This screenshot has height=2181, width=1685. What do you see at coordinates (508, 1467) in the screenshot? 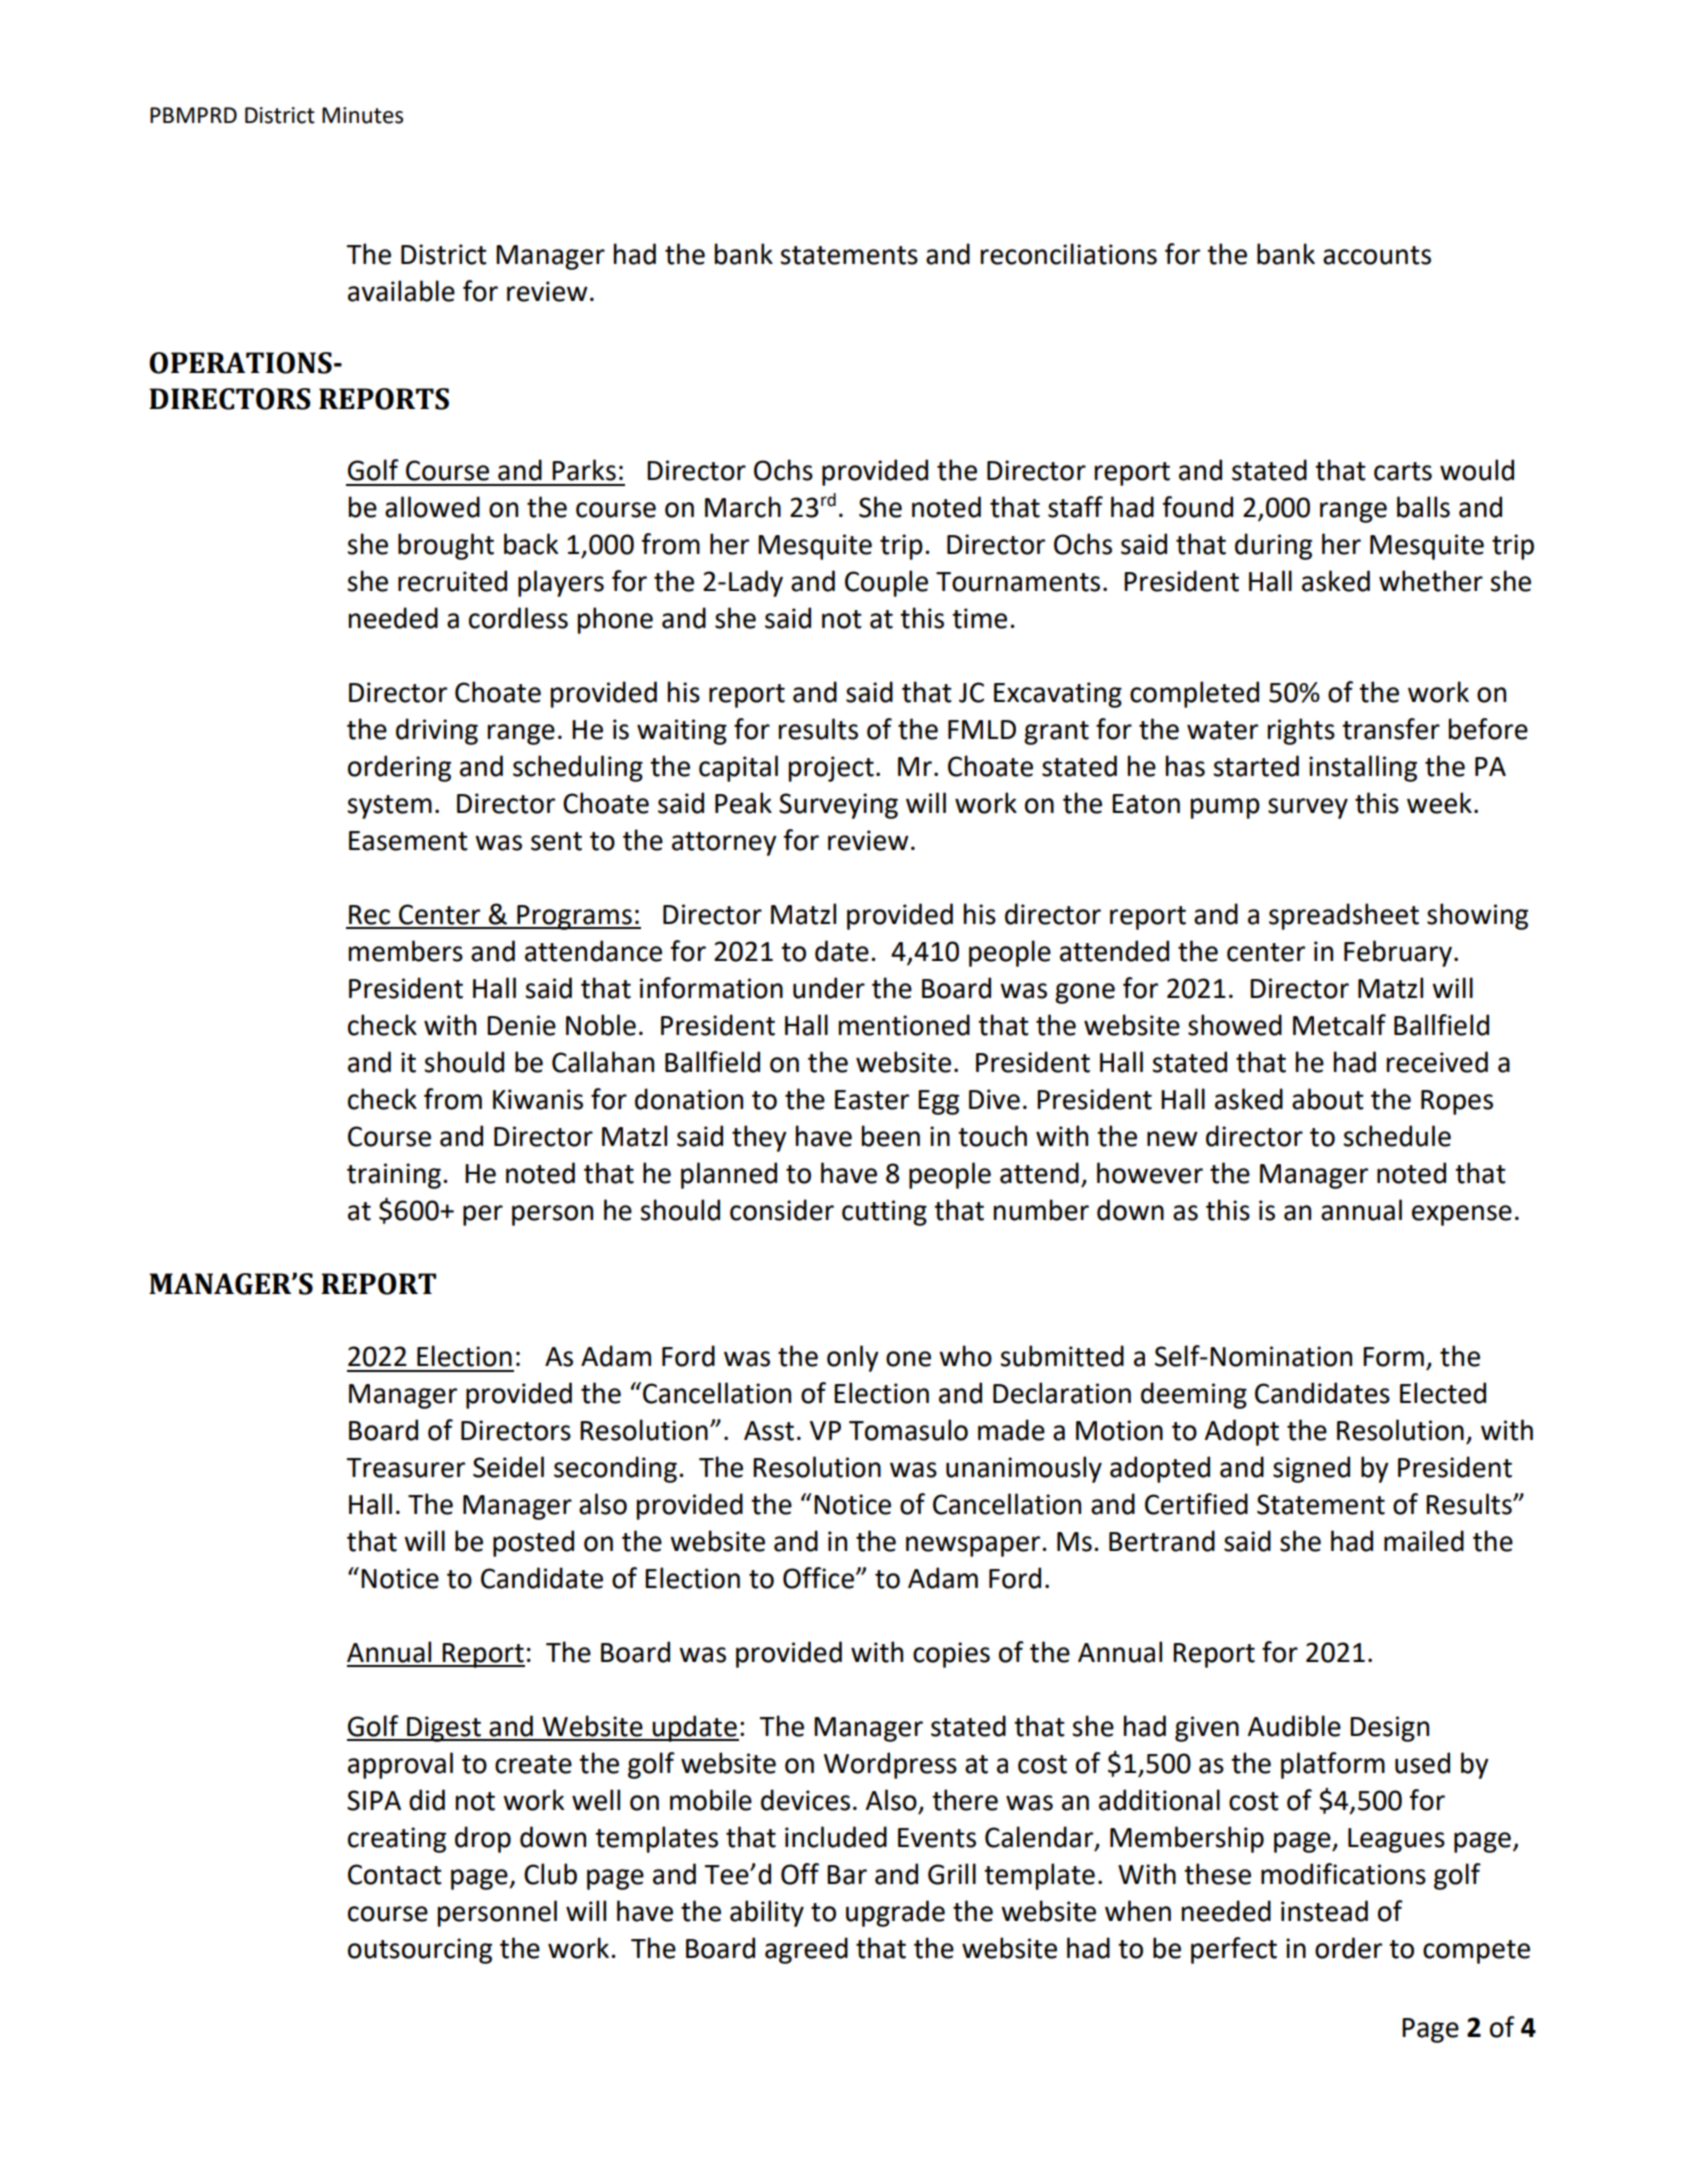
I see `Seidel` at bounding box center [508, 1467].
